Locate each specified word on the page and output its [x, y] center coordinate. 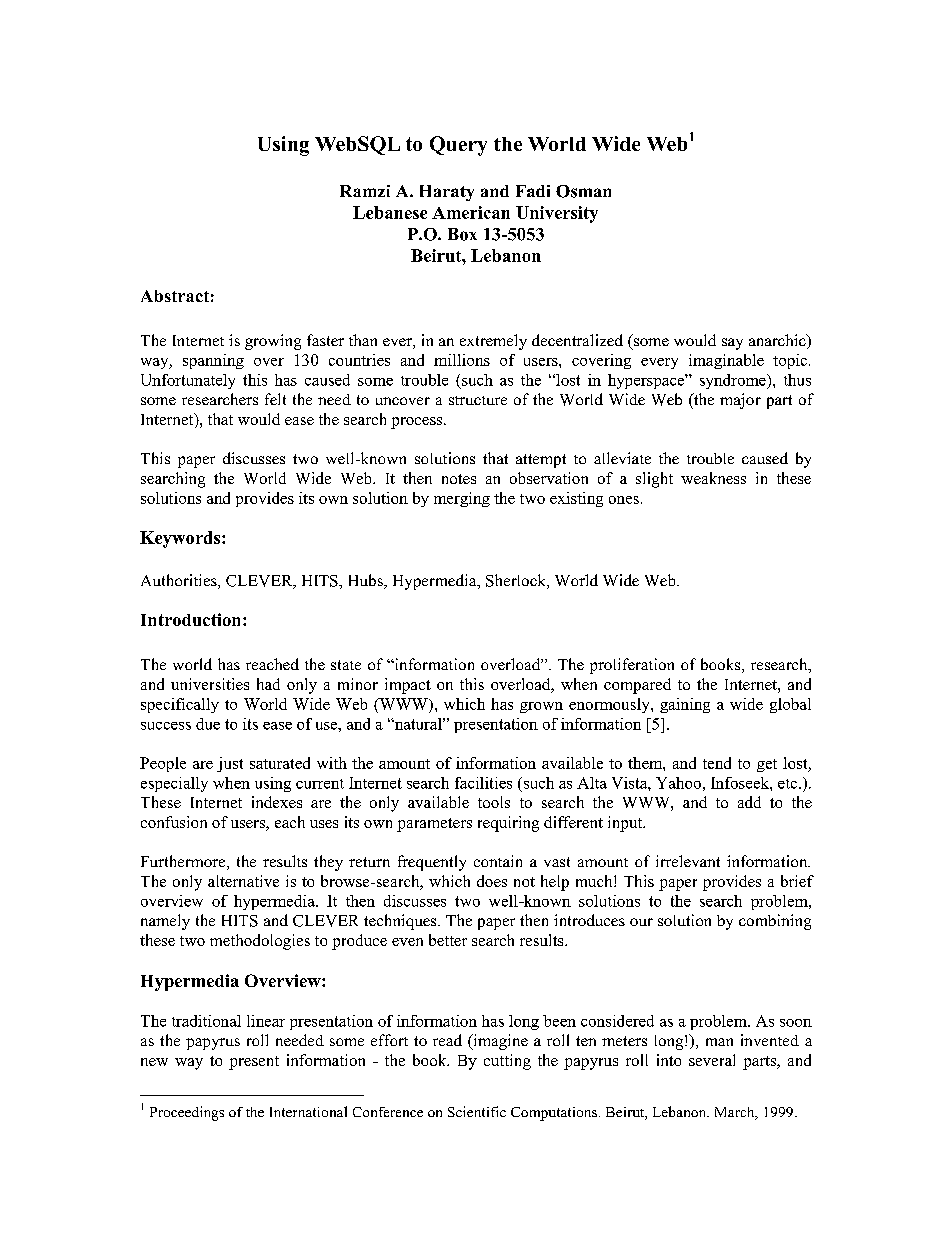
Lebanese [390, 212]
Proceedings [187, 1113]
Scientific [477, 1111]
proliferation [632, 666]
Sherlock [517, 581]
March [736, 1113]
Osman [583, 191]
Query [458, 146]
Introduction [192, 619]
